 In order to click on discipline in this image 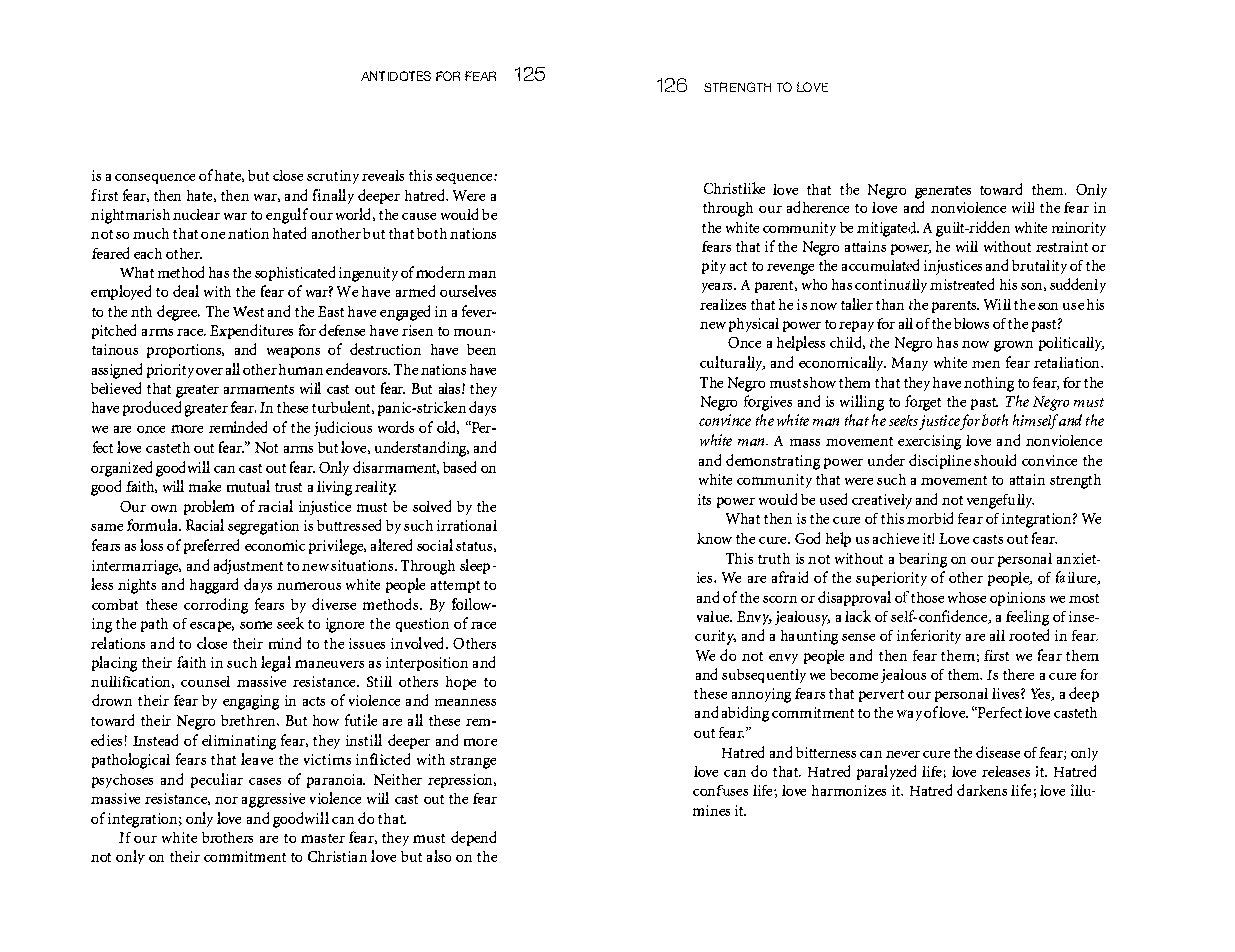, I will do `click(940, 461)`.
